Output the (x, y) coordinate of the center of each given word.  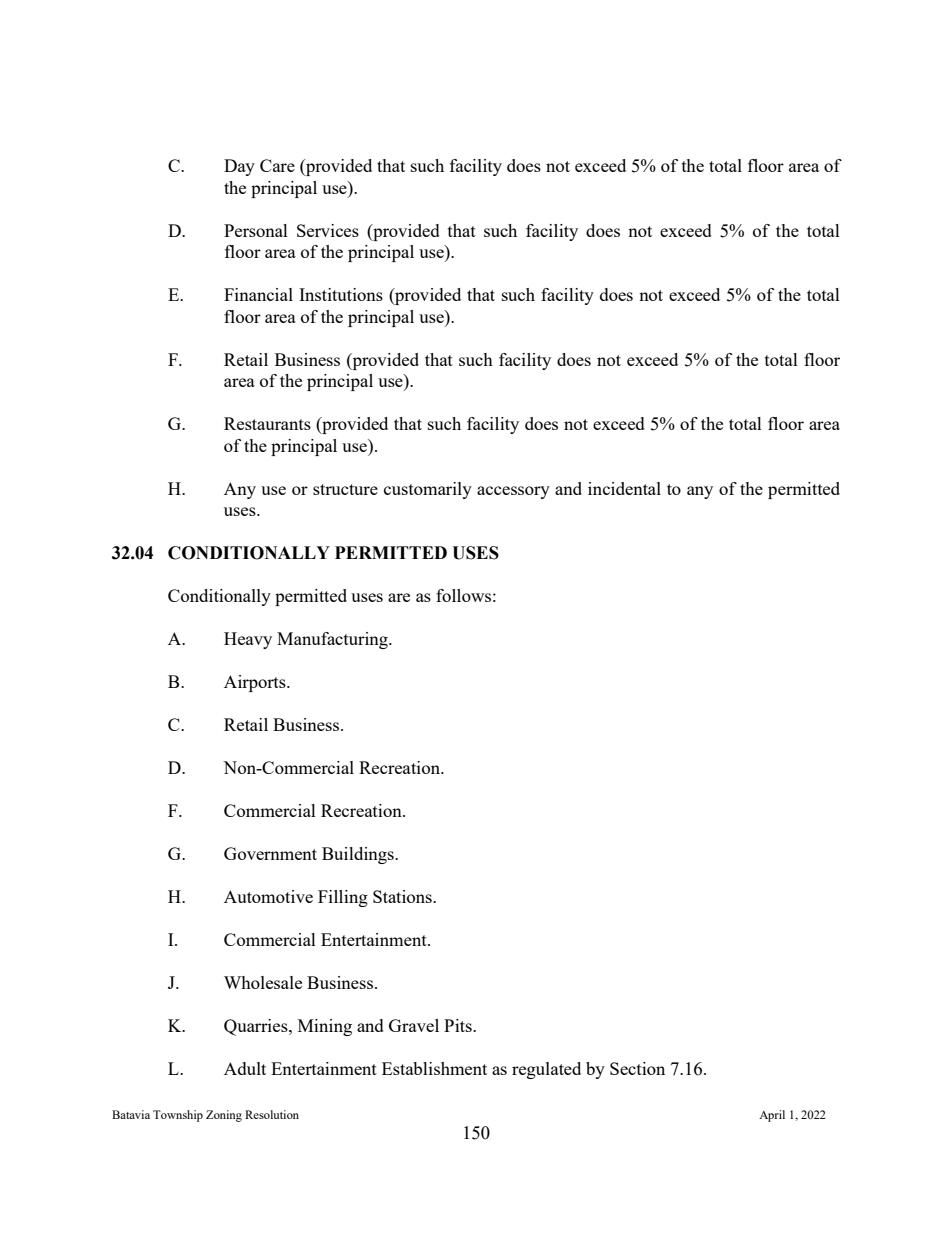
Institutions (341, 294)
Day (239, 167)
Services (328, 230)
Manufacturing (333, 640)
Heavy (248, 640)
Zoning (224, 1116)
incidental (624, 488)
